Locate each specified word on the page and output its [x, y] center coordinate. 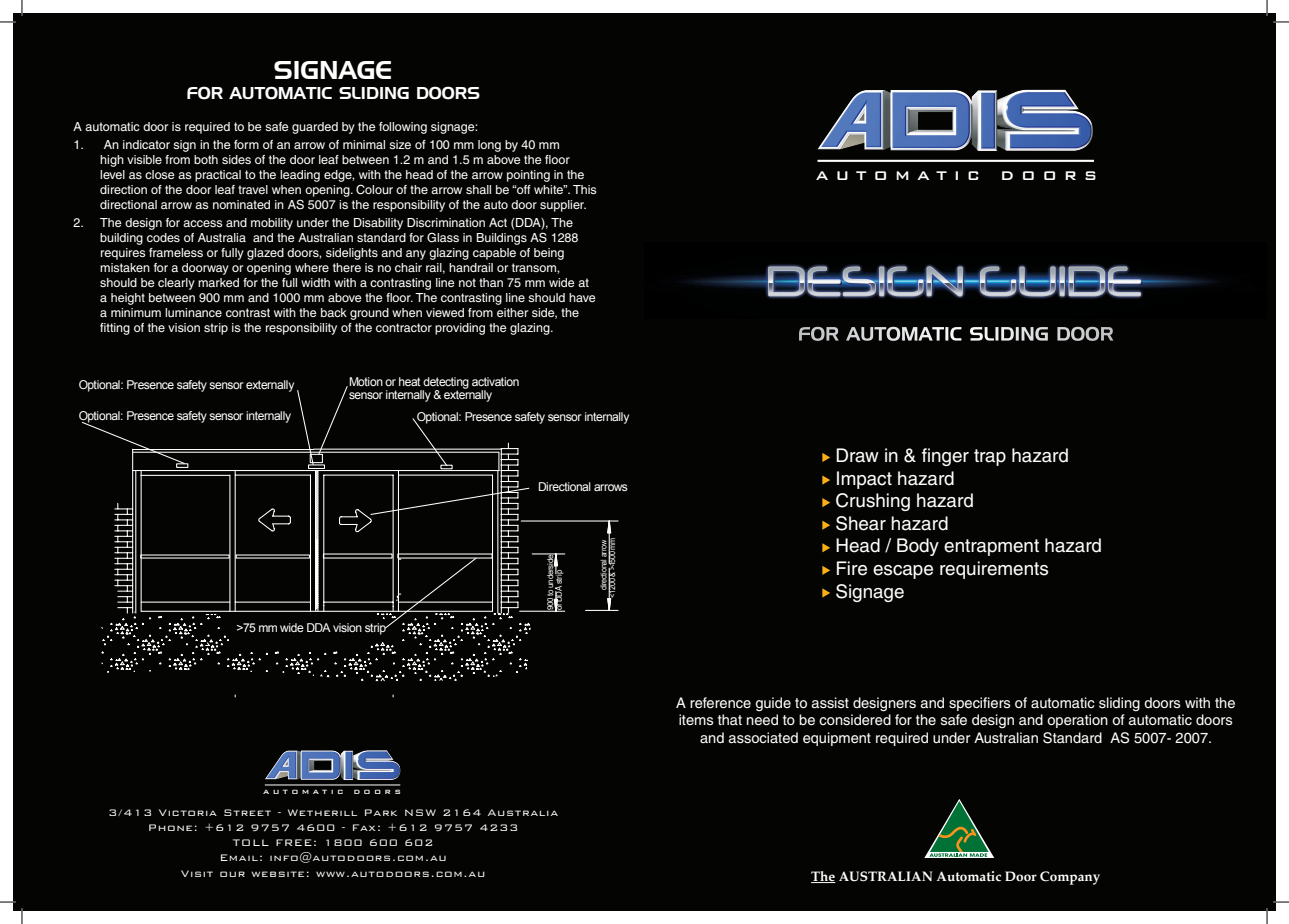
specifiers [980, 704]
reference [720, 703]
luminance [193, 312]
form [246, 144]
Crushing [873, 502]
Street [247, 812]
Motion [365, 382]
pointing [528, 176]
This [585, 189]
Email [239, 857]
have [582, 297]
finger [945, 457]
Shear [861, 523]
